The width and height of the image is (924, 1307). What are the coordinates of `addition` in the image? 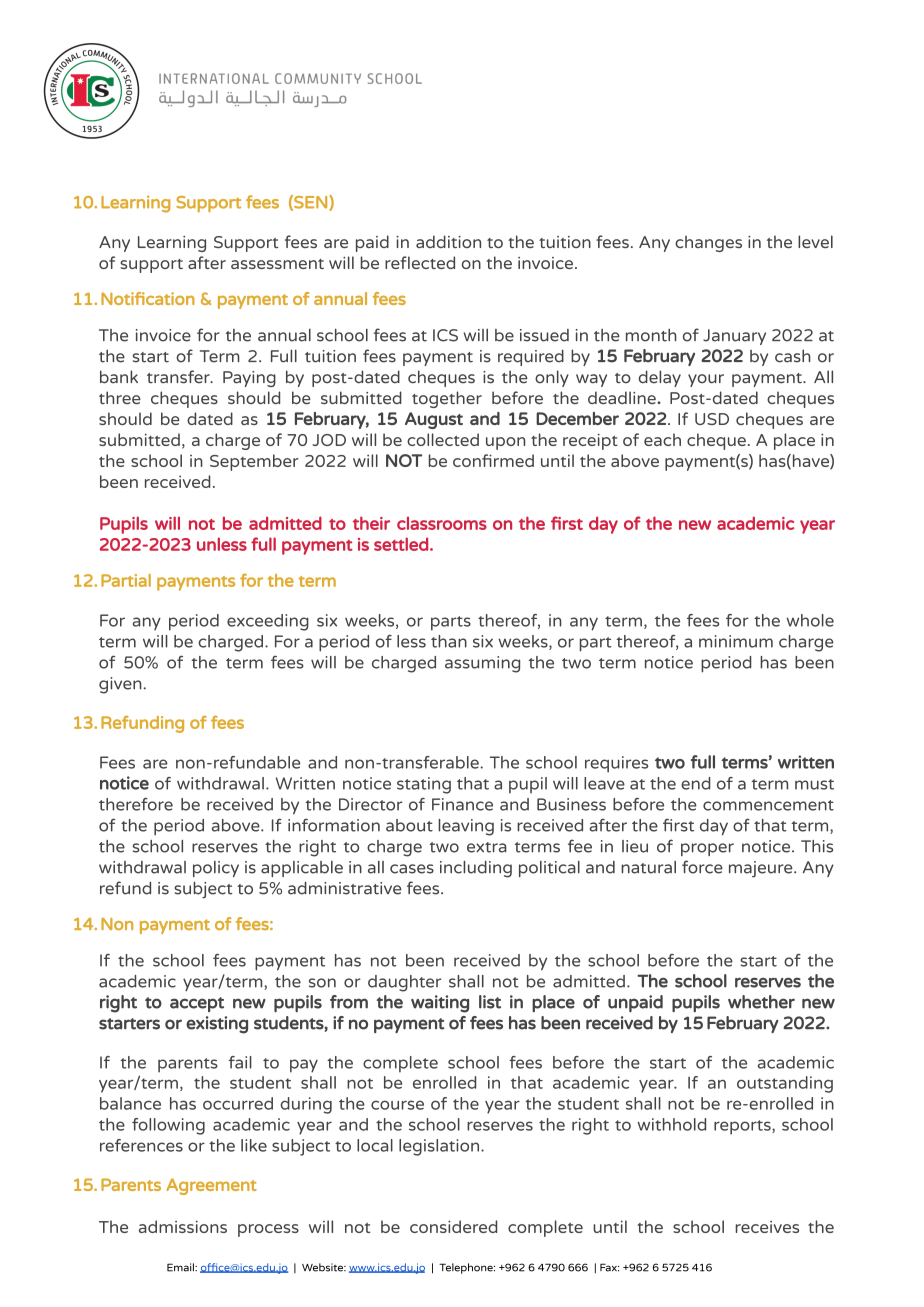 It's located at (448, 241).
